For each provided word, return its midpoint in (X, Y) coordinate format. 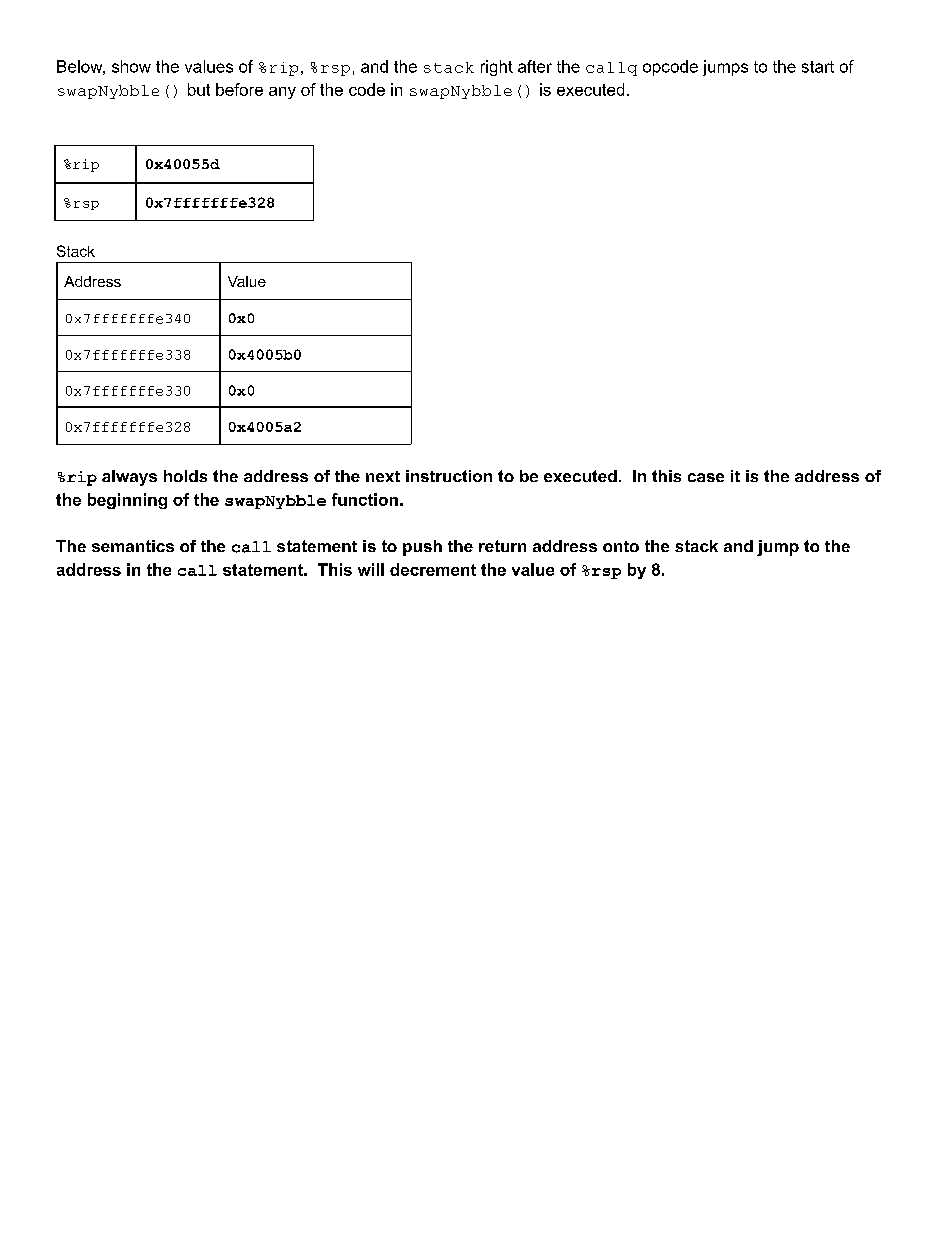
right (497, 68)
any (282, 93)
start (818, 67)
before (239, 89)
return (502, 546)
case (706, 477)
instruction (449, 476)
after (535, 66)
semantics (133, 546)
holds (185, 476)
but (199, 89)
